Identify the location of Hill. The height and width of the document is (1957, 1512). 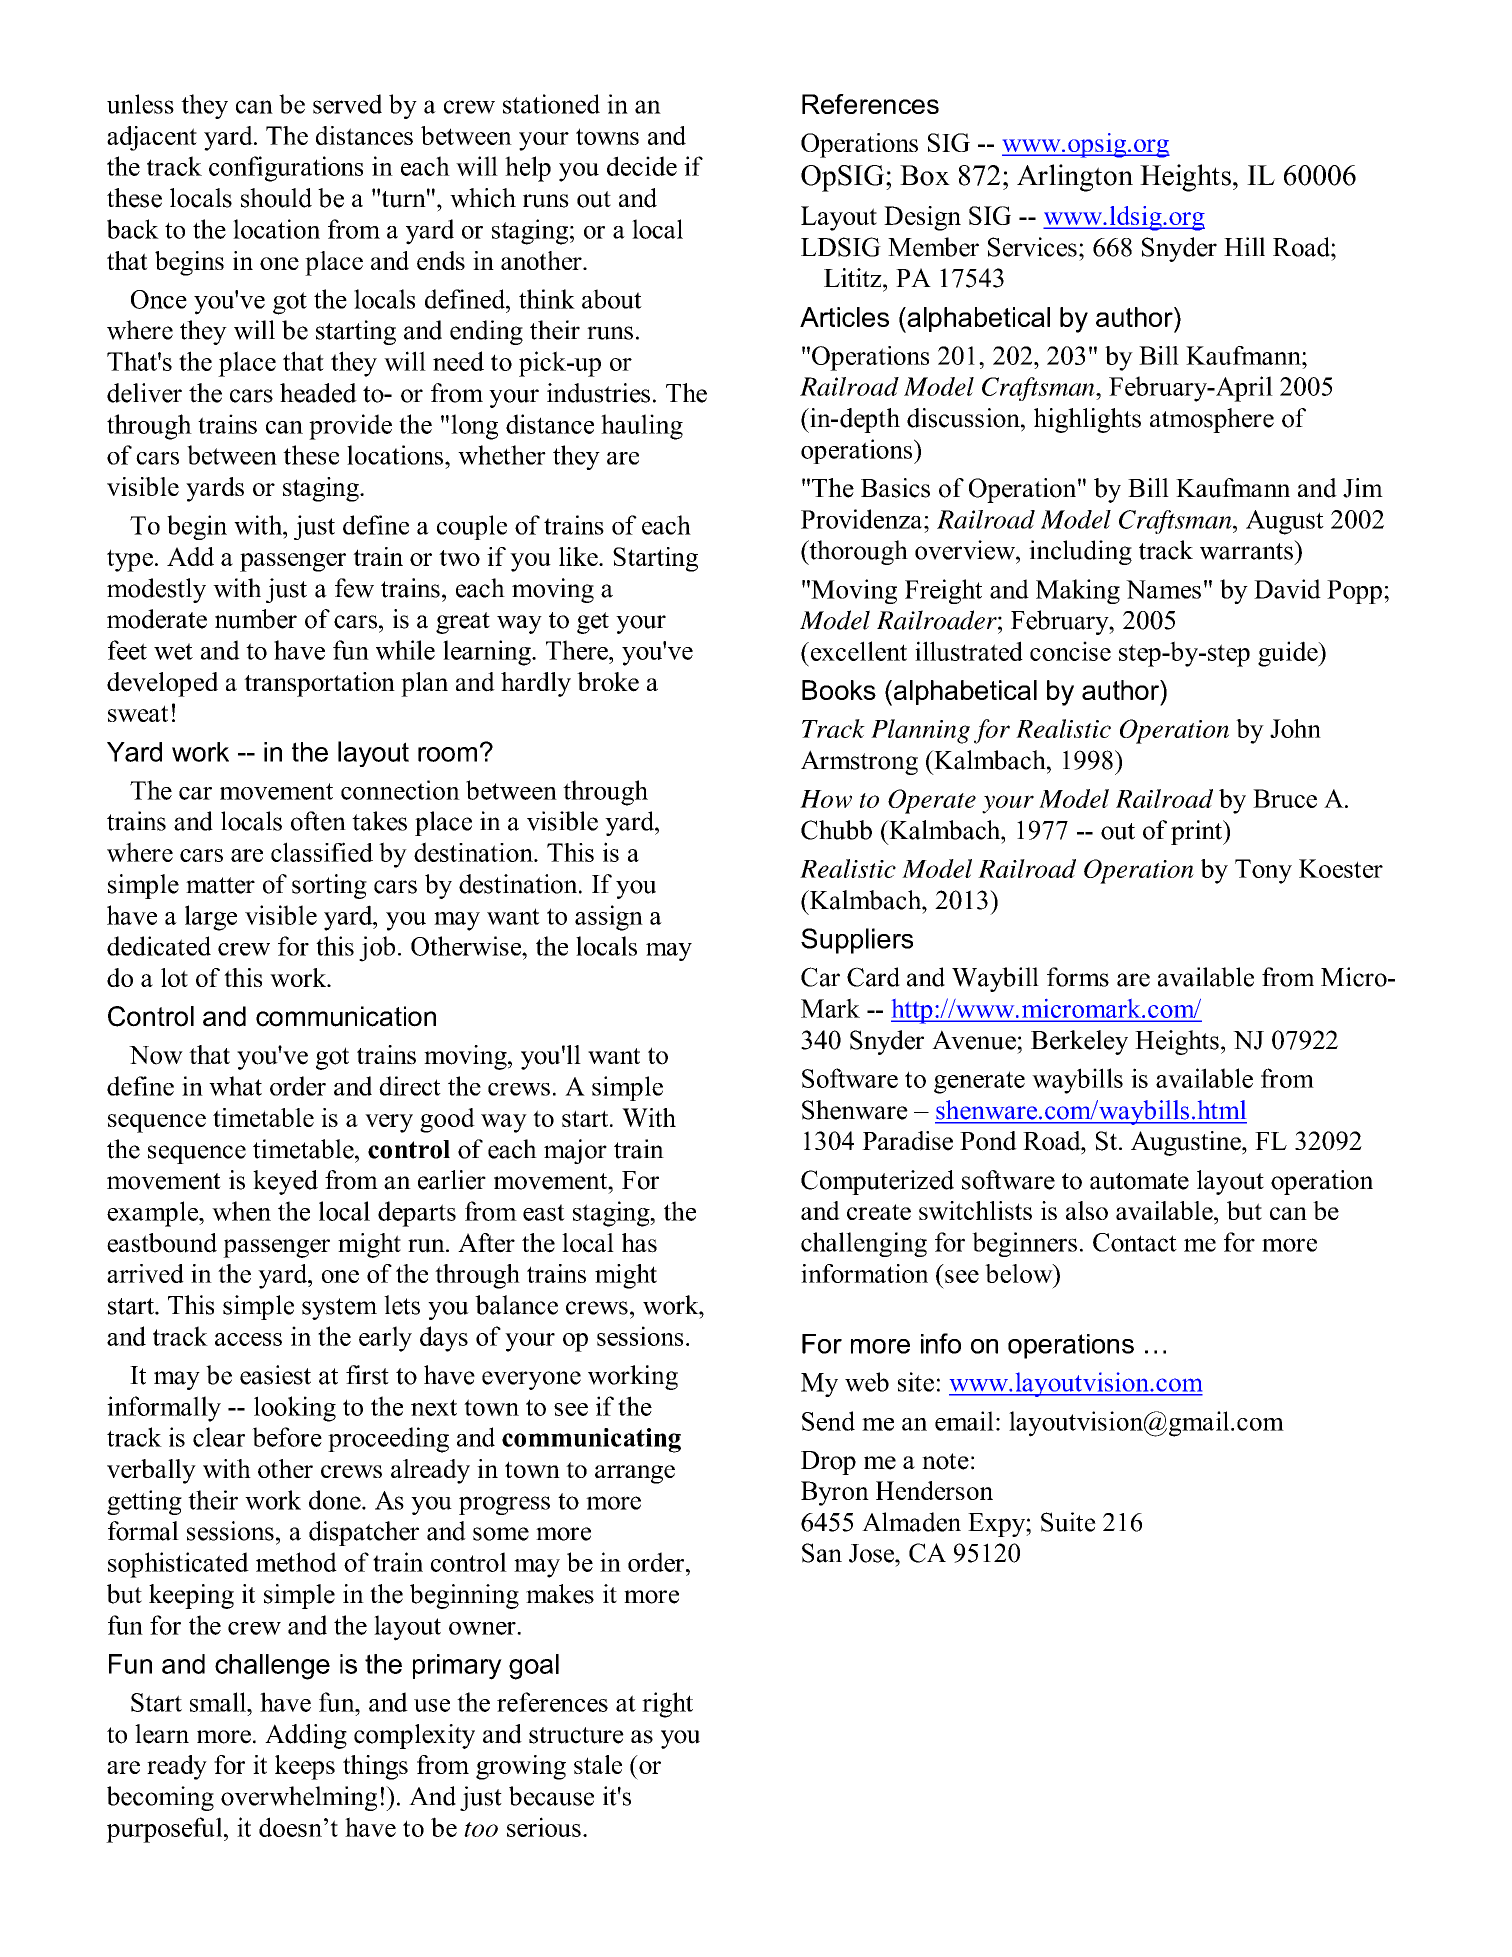
(1244, 246).
